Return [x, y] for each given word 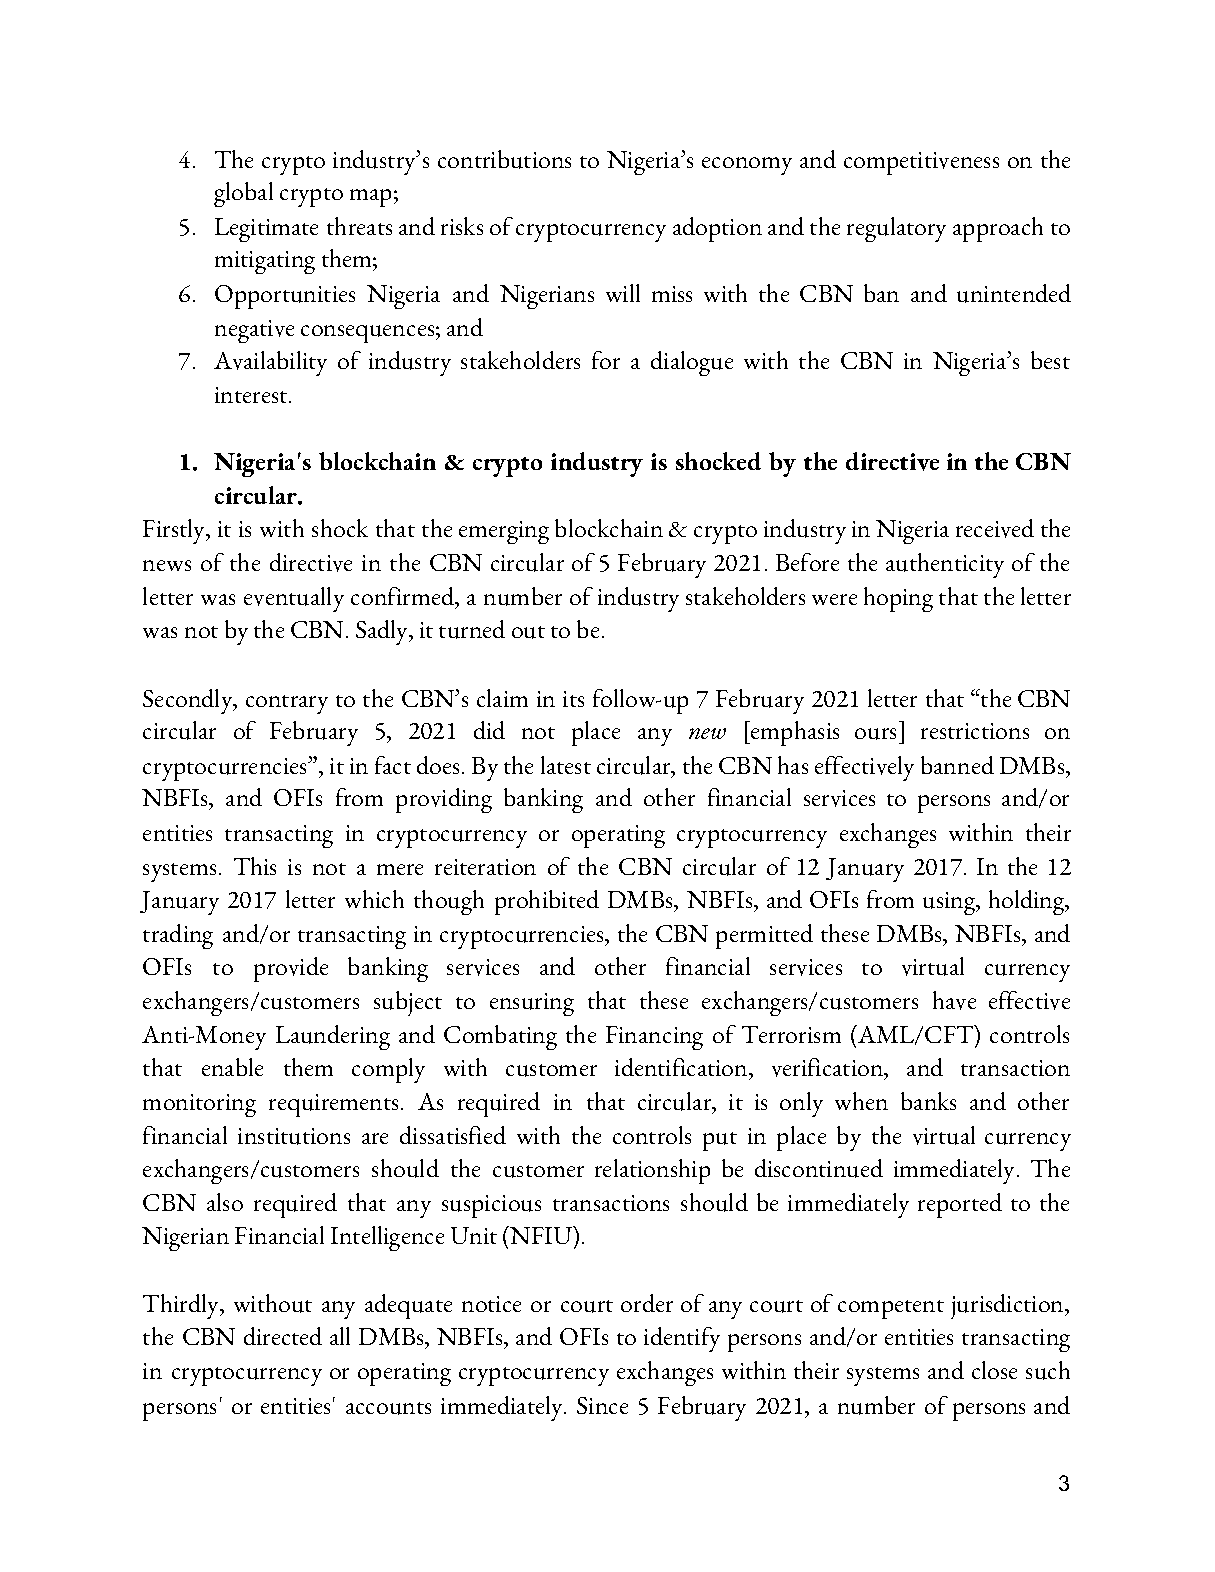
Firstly [175, 531]
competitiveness [921, 163]
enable [232, 1067]
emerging [504, 532]
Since [602, 1405]
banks [928, 1101]
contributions [504, 159]
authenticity [945, 565]
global [243, 194]
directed [283, 1336]
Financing [654, 1038]
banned [957, 765]
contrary [287, 704]
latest [566, 765]
